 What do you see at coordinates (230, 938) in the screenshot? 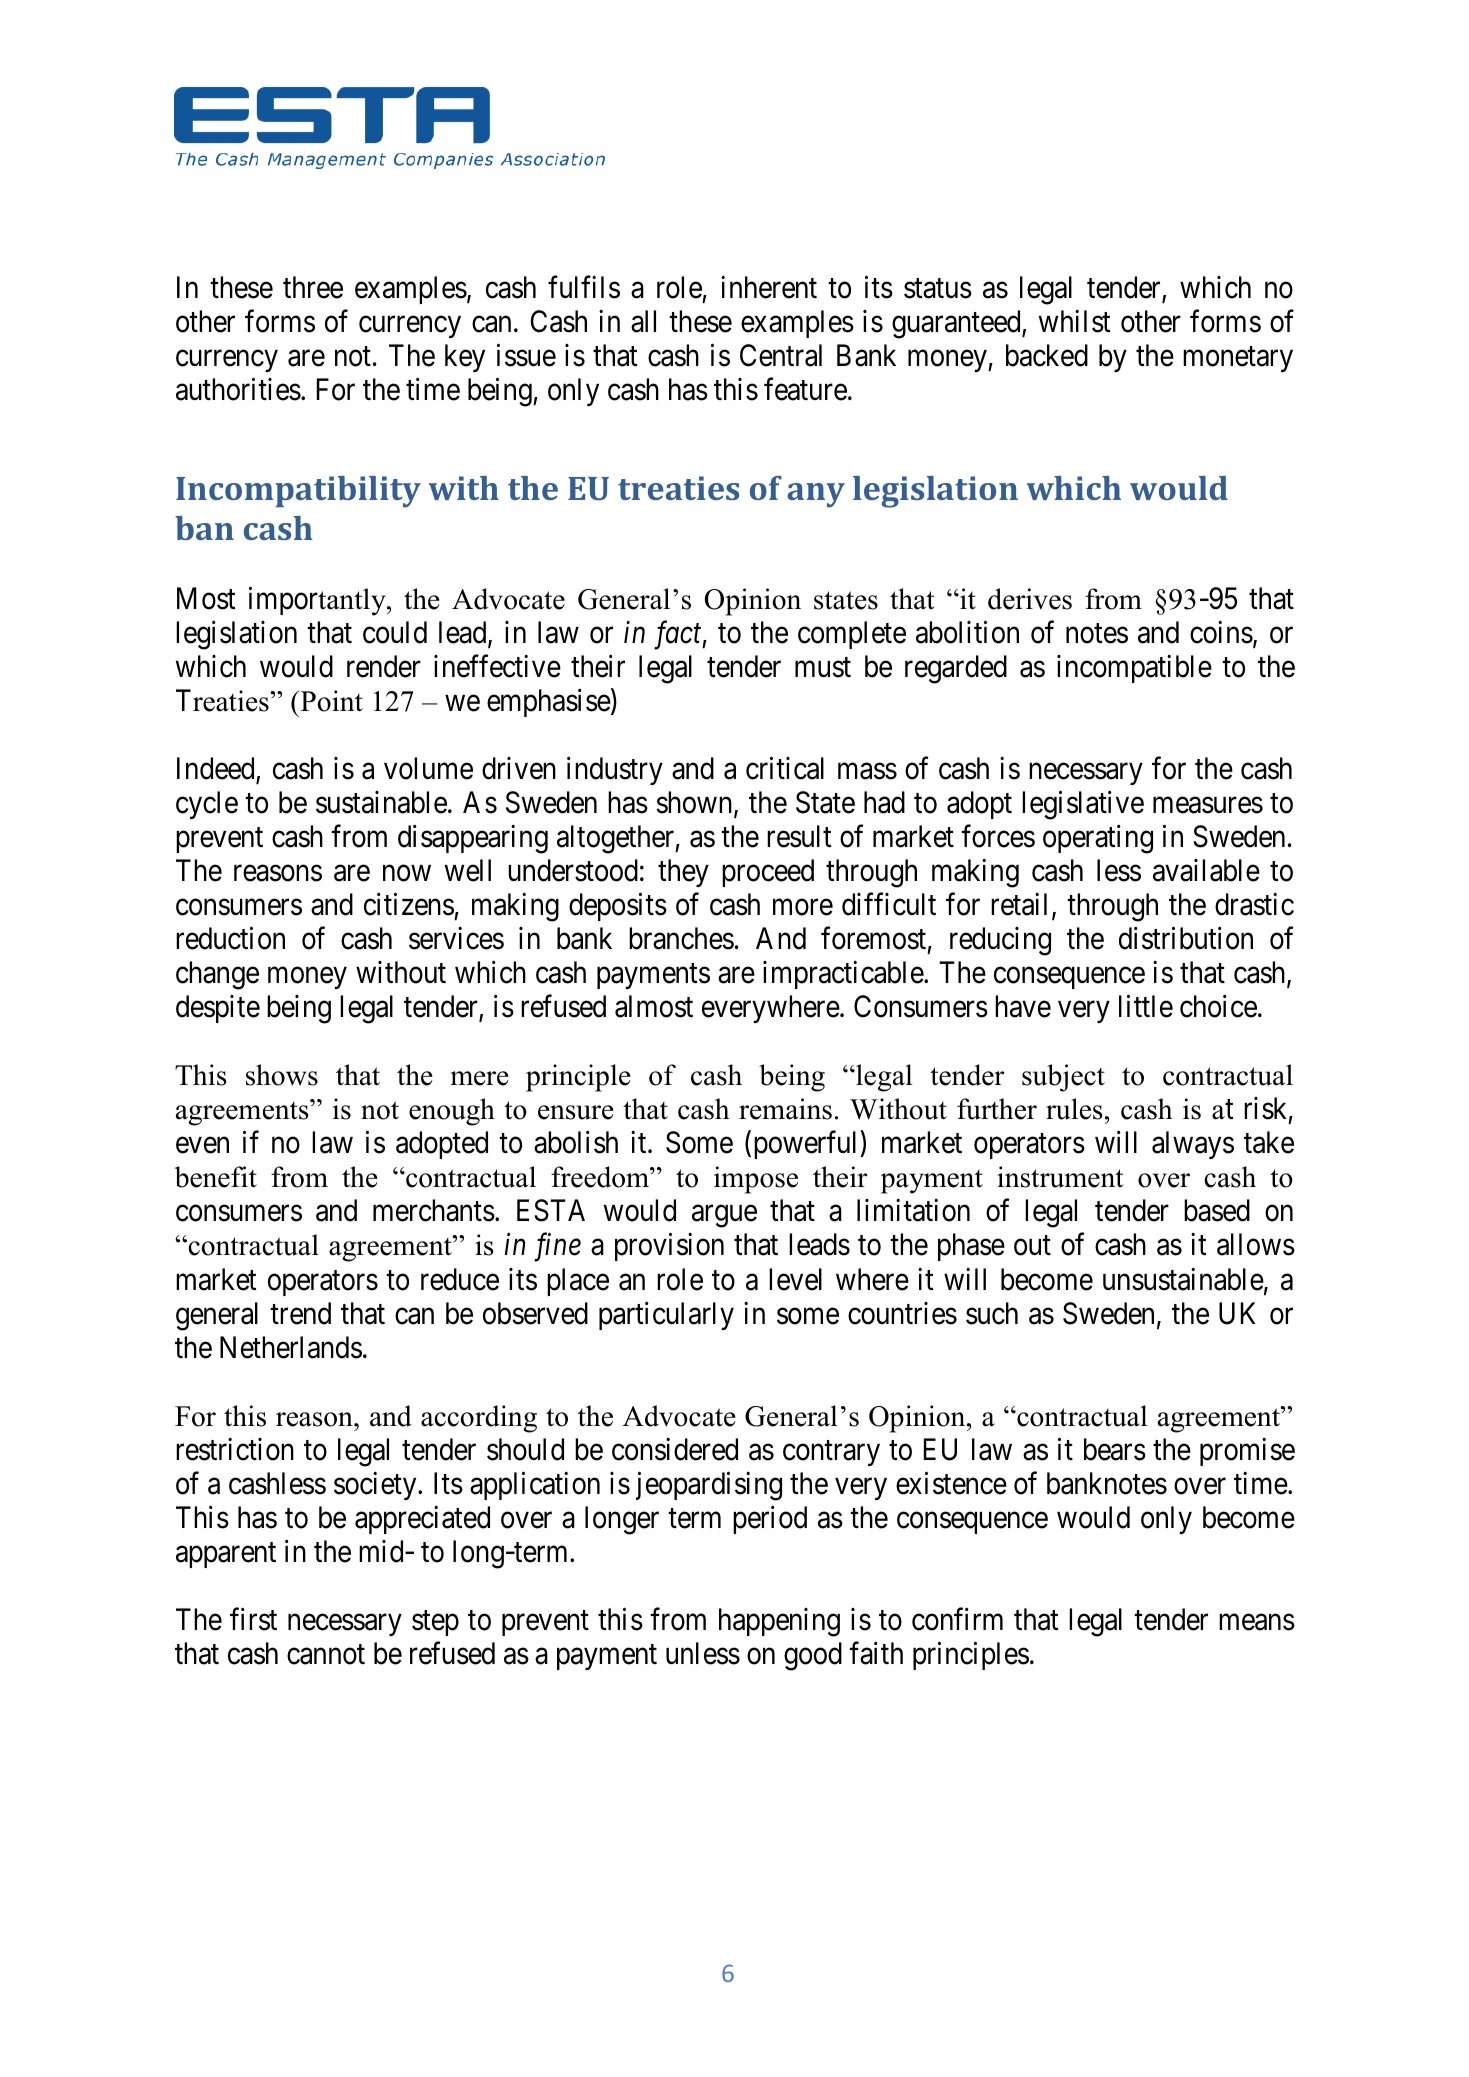
I see `reduction` at bounding box center [230, 938].
